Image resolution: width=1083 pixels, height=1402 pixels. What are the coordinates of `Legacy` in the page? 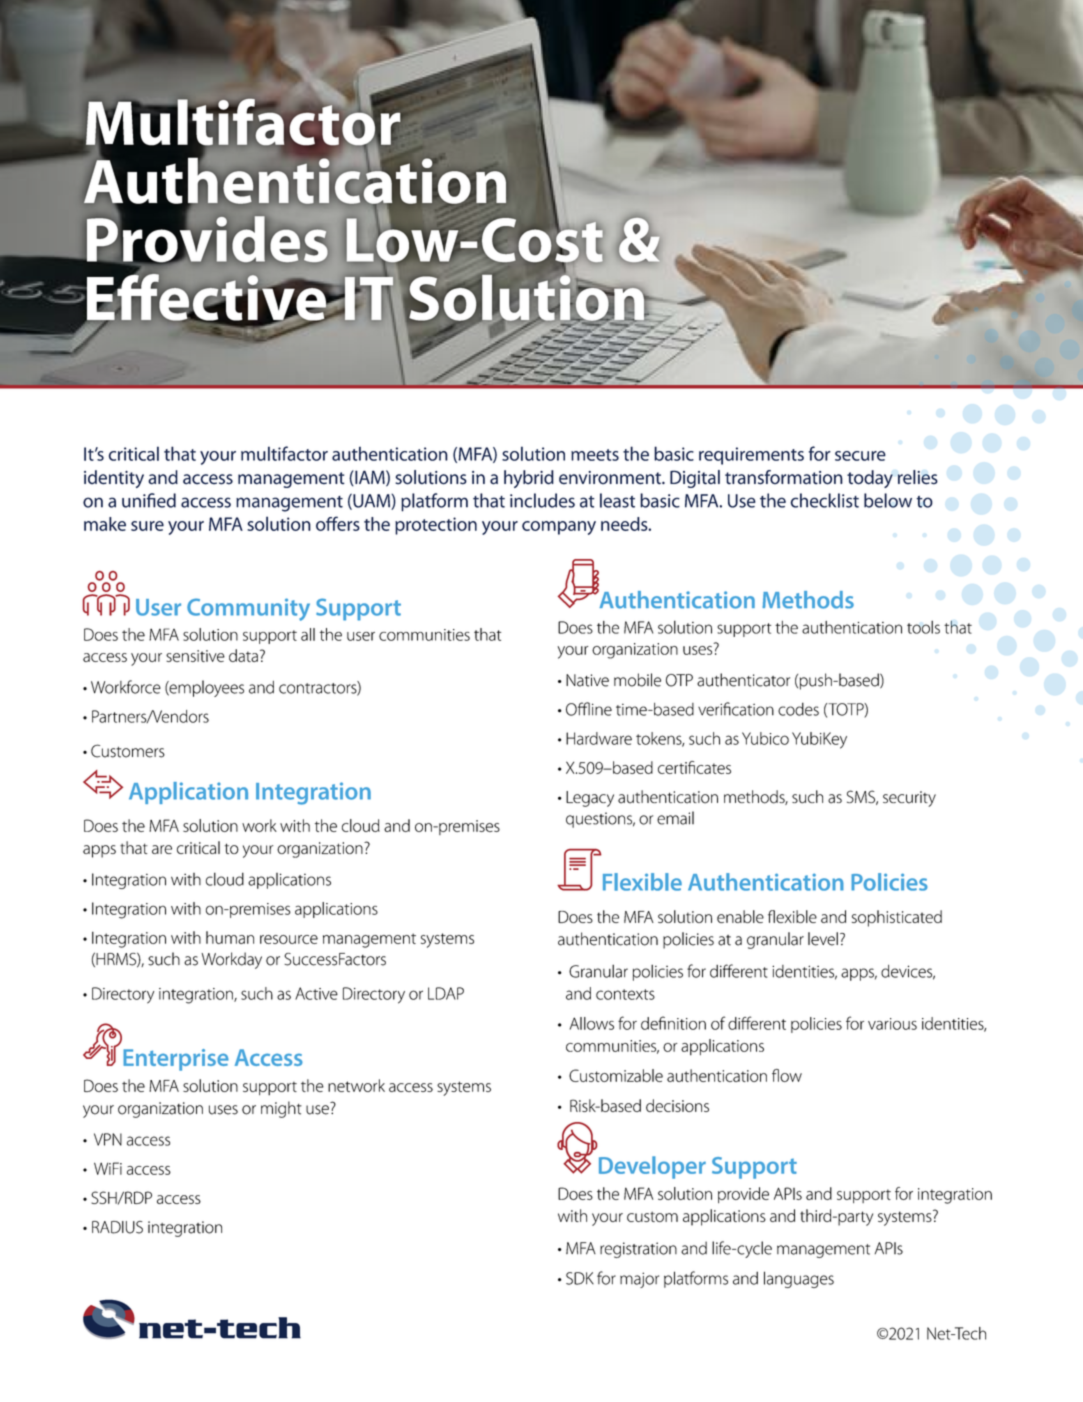 It's located at (590, 799).
